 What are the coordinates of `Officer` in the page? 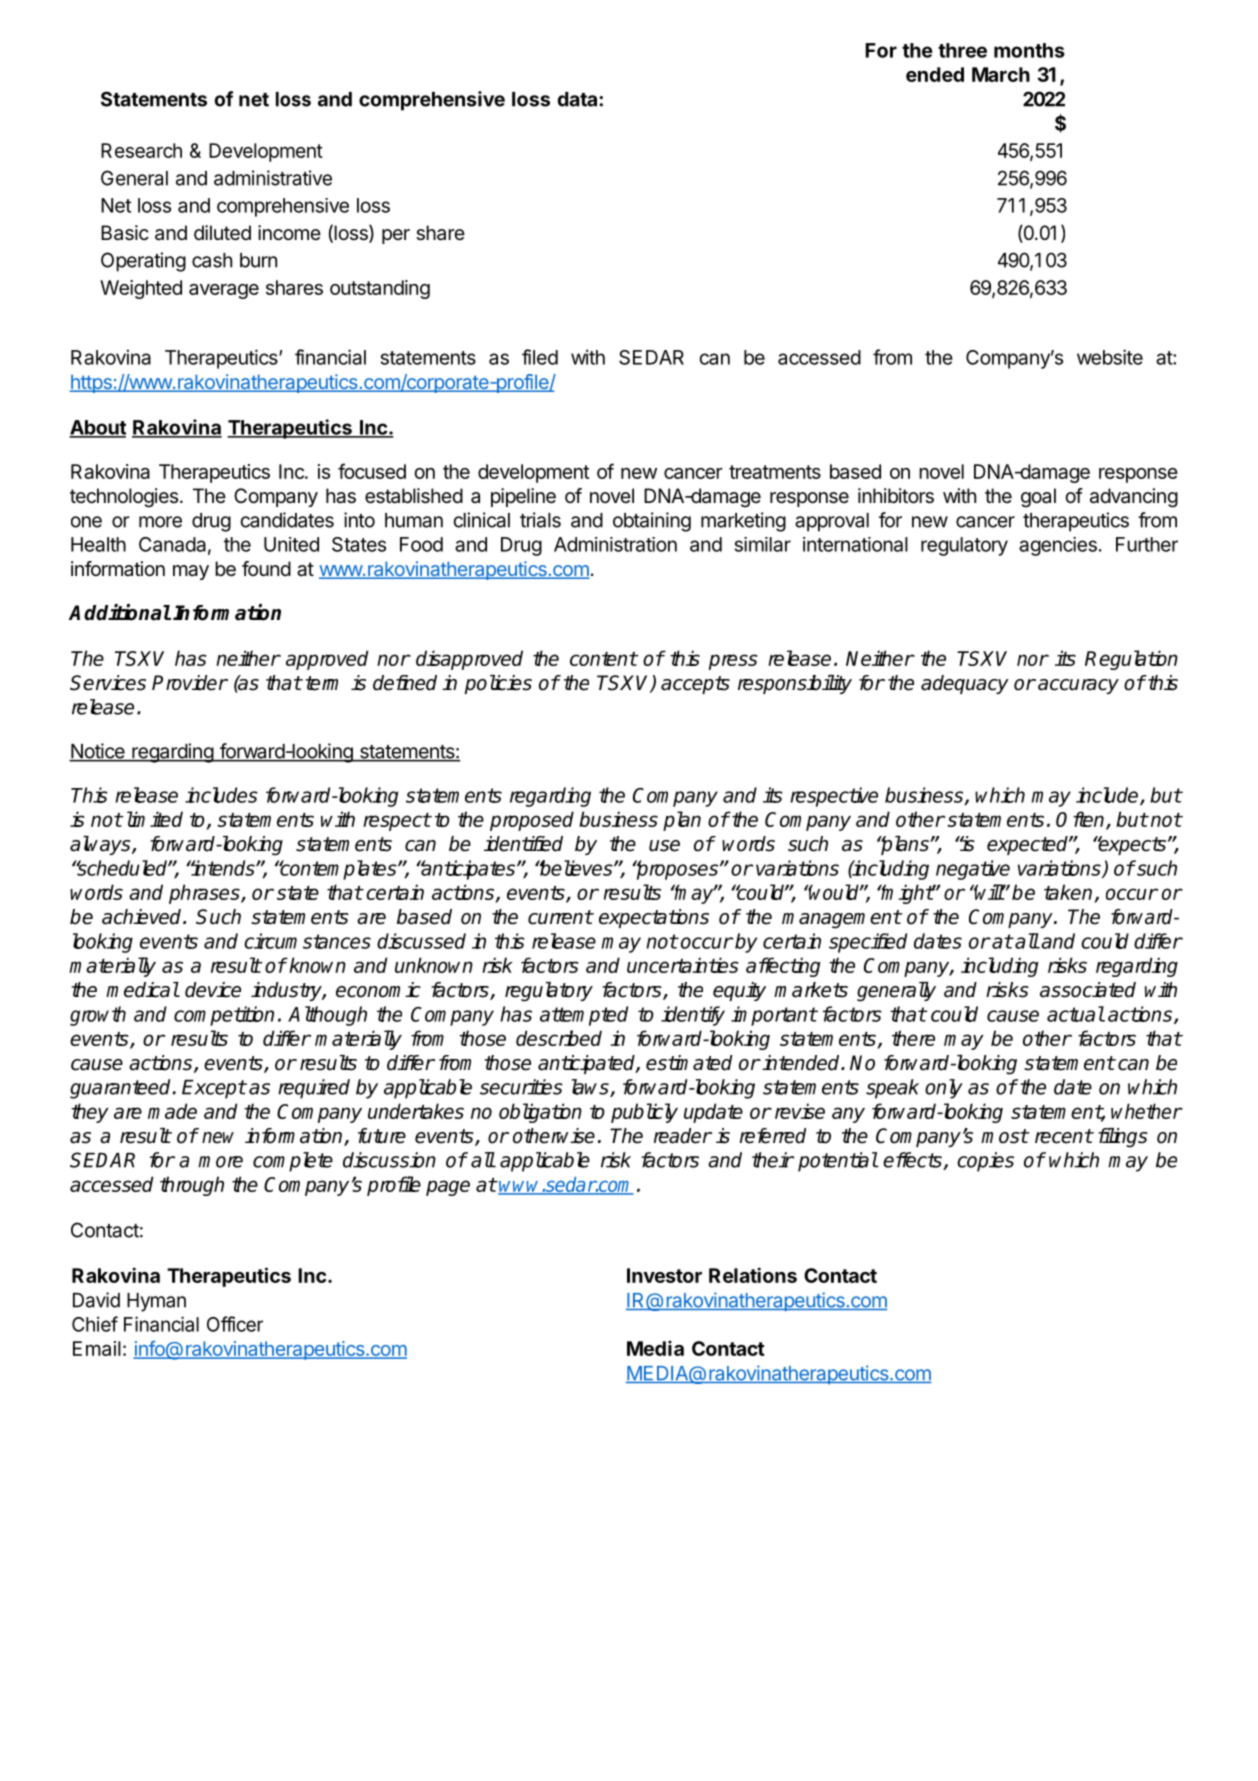 It's located at (235, 1324).
